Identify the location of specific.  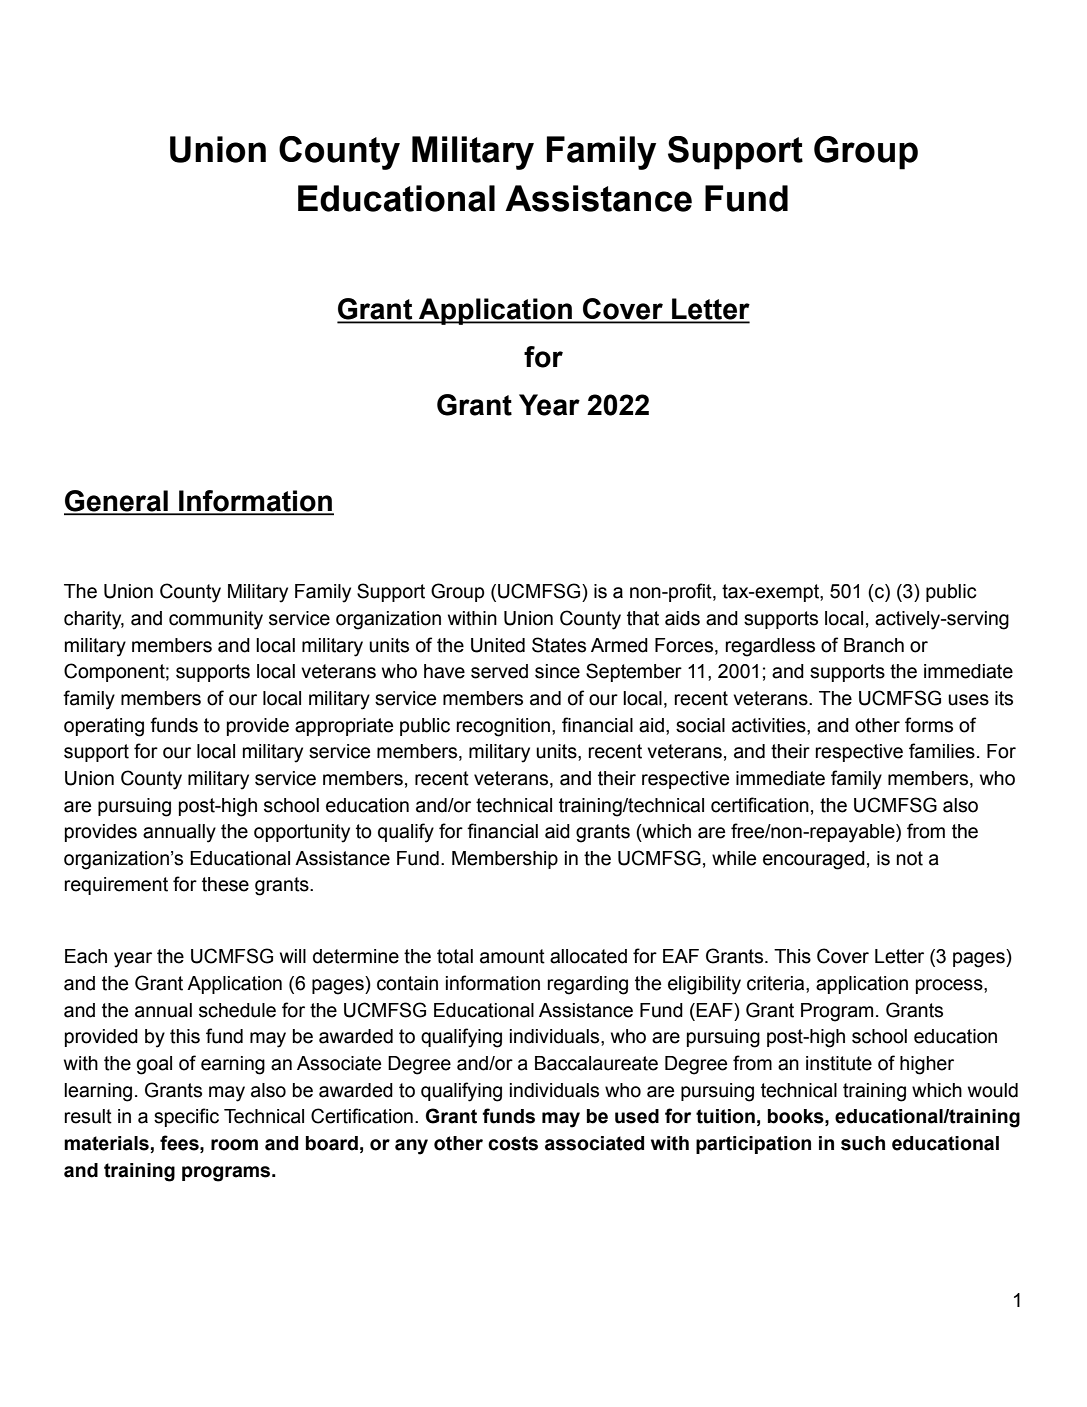
(186, 1117).
